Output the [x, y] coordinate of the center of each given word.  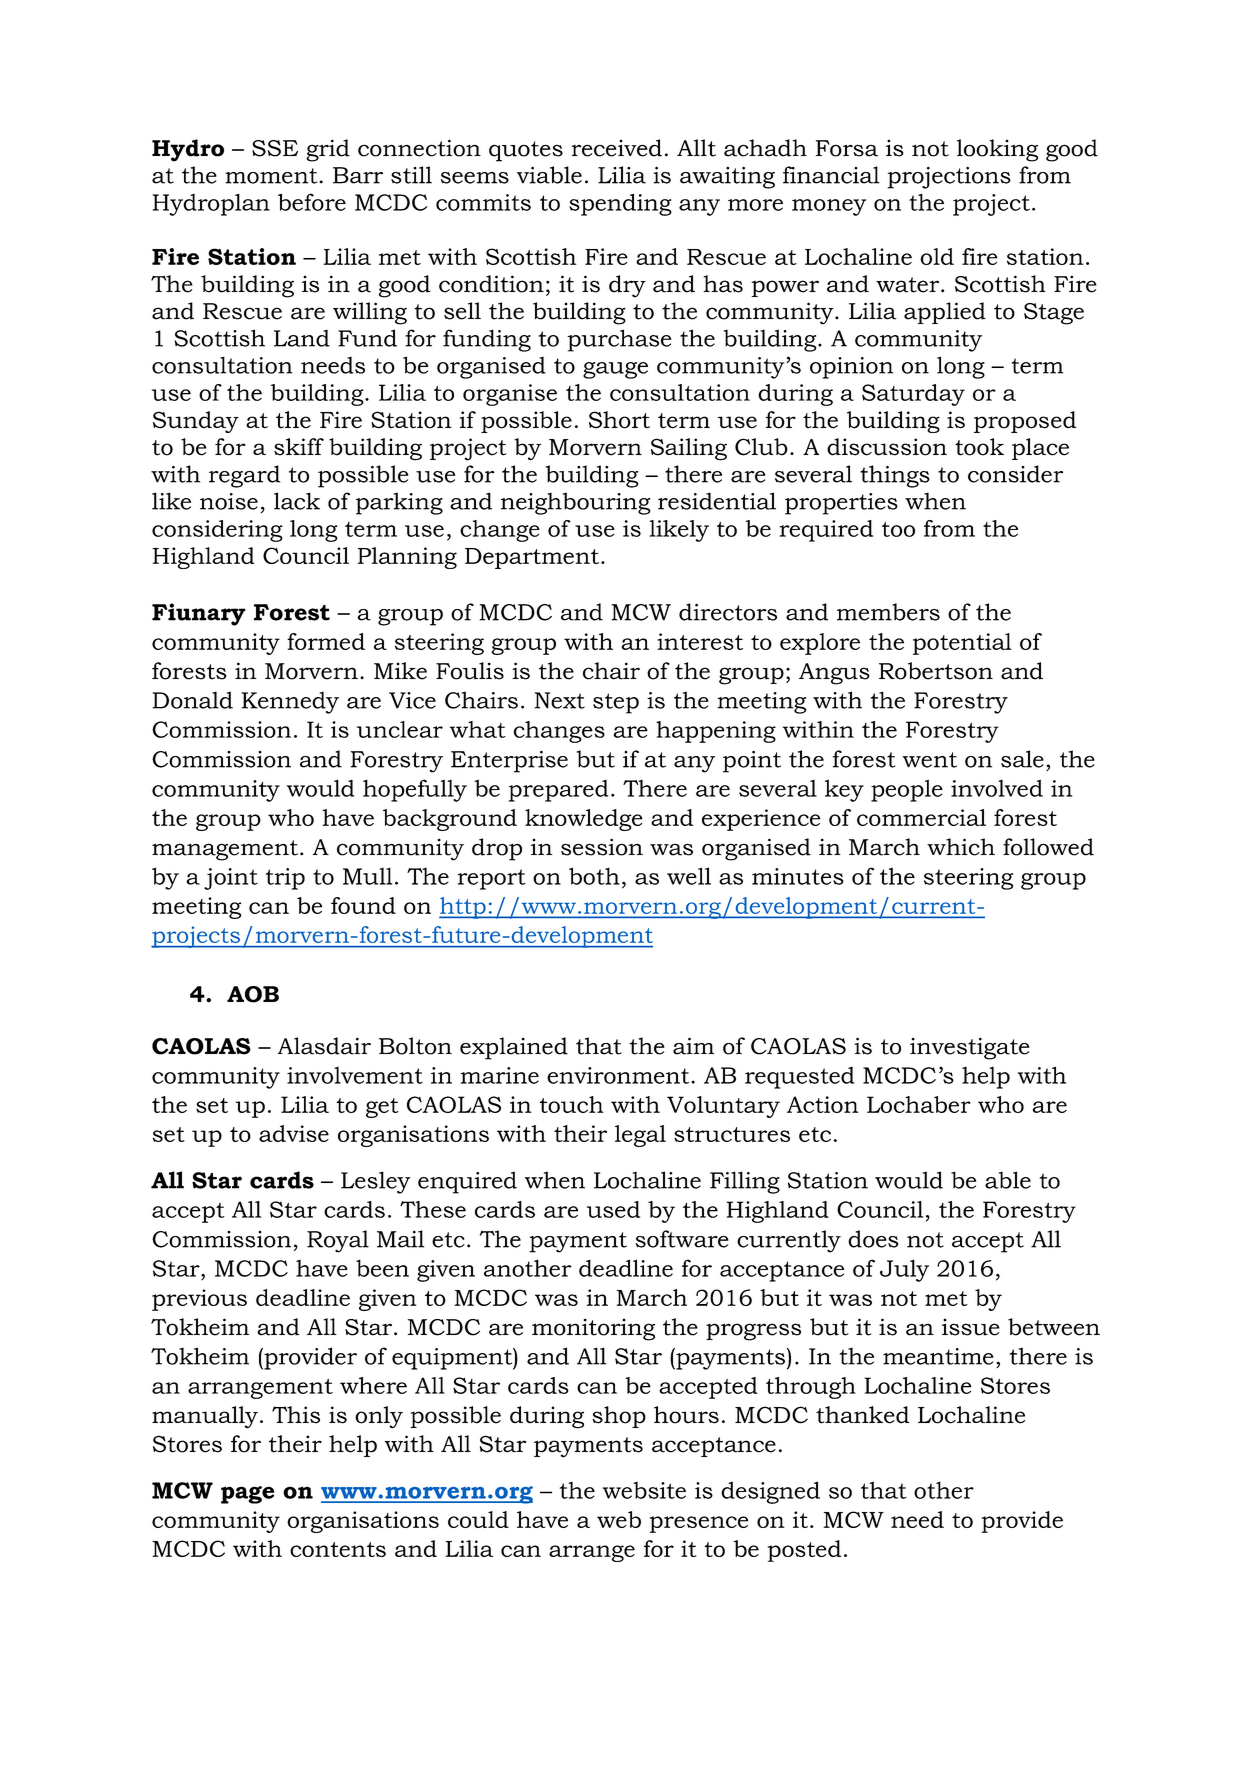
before [312, 202]
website [644, 1490]
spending [620, 204]
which [961, 847]
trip [285, 879]
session [602, 847]
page [248, 1495]
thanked [863, 1415]
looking [997, 150]
